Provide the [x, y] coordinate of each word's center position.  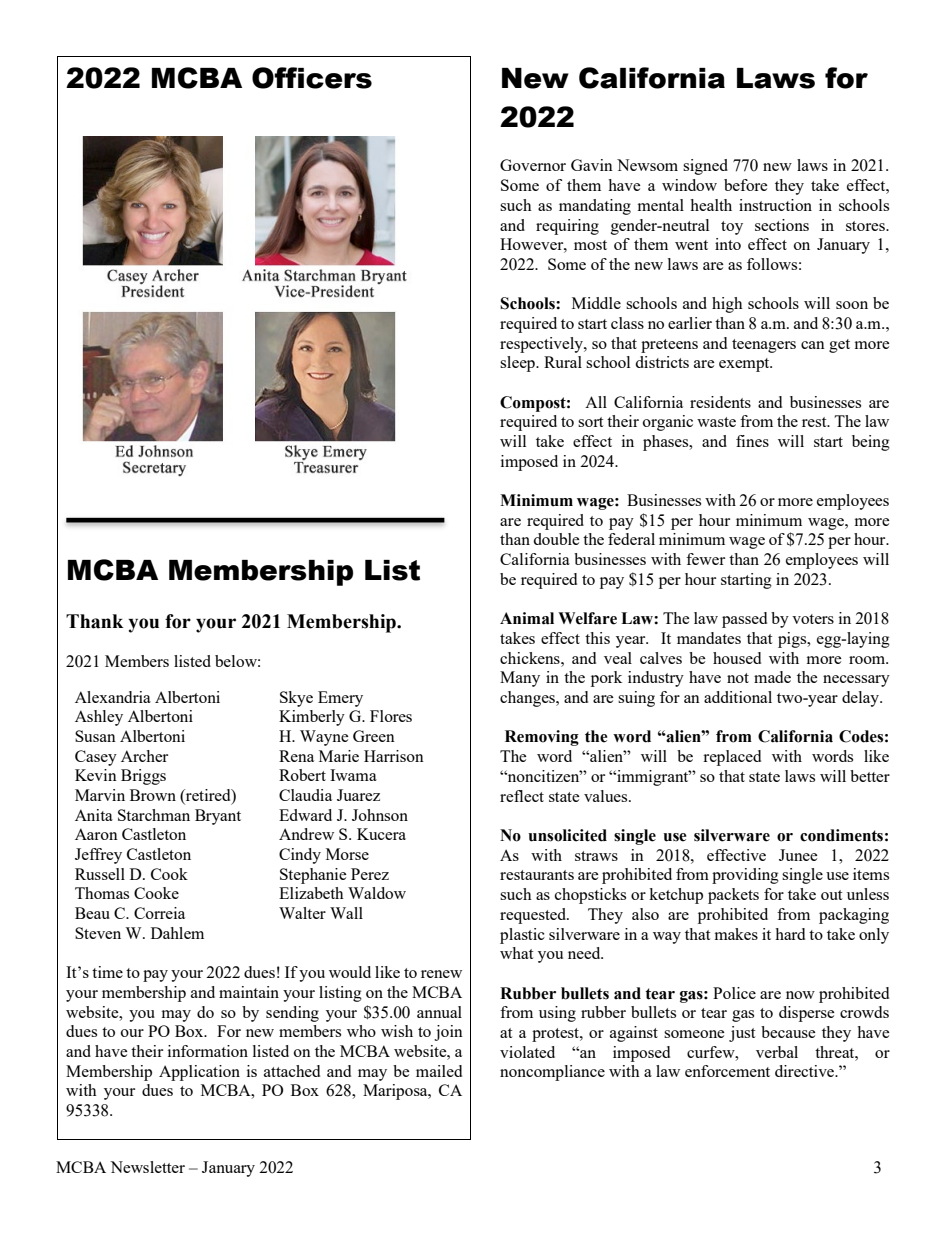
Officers [312, 78]
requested [534, 916]
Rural [563, 362]
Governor [533, 165]
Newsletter [147, 1167]
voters [813, 619]
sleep [518, 364]
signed [705, 167]
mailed [439, 1071]
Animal [527, 618]
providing [745, 876]
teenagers [764, 346]
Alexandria [113, 697]
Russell [100, 874]
